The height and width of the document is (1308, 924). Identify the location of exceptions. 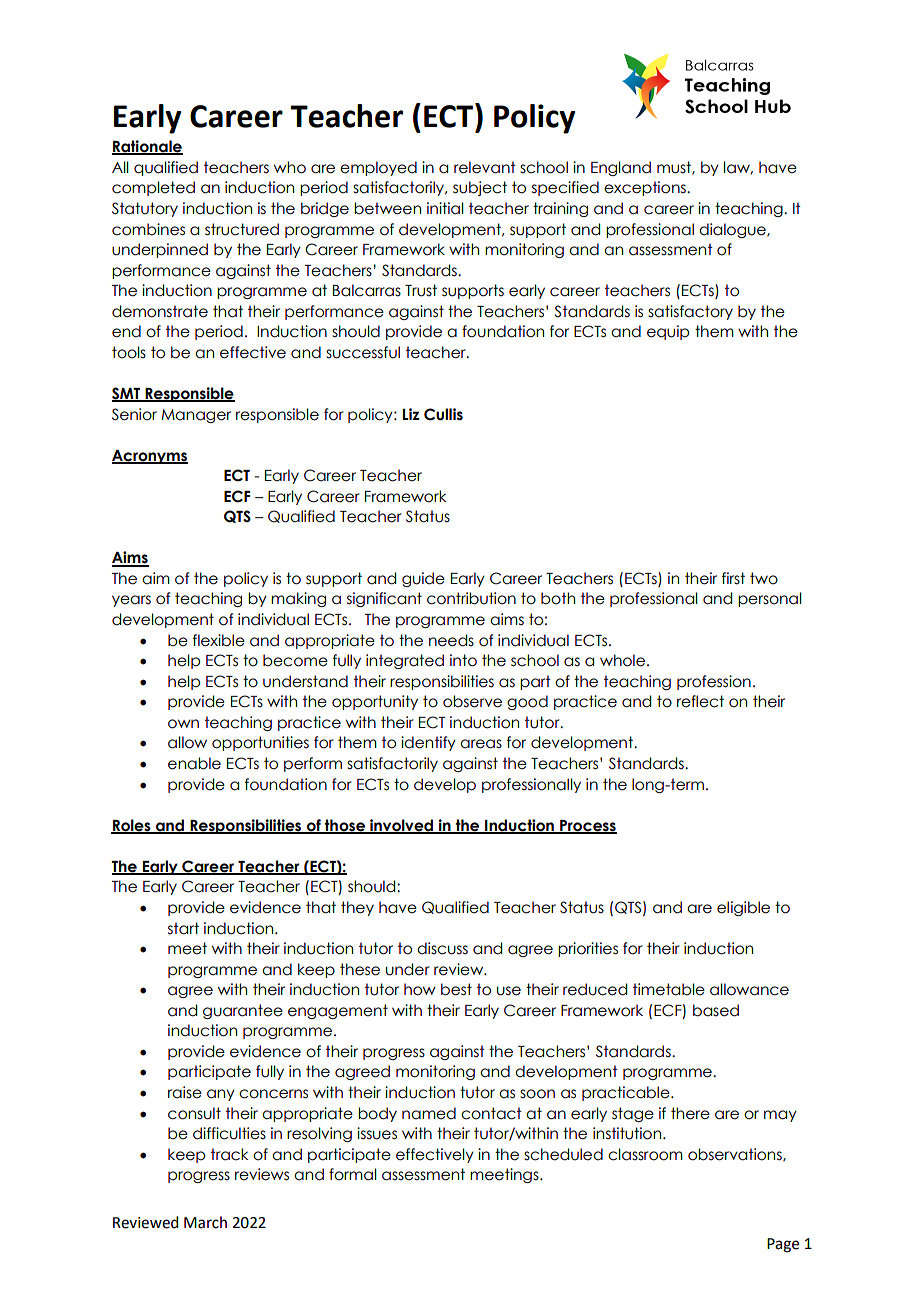
(646, 188).
